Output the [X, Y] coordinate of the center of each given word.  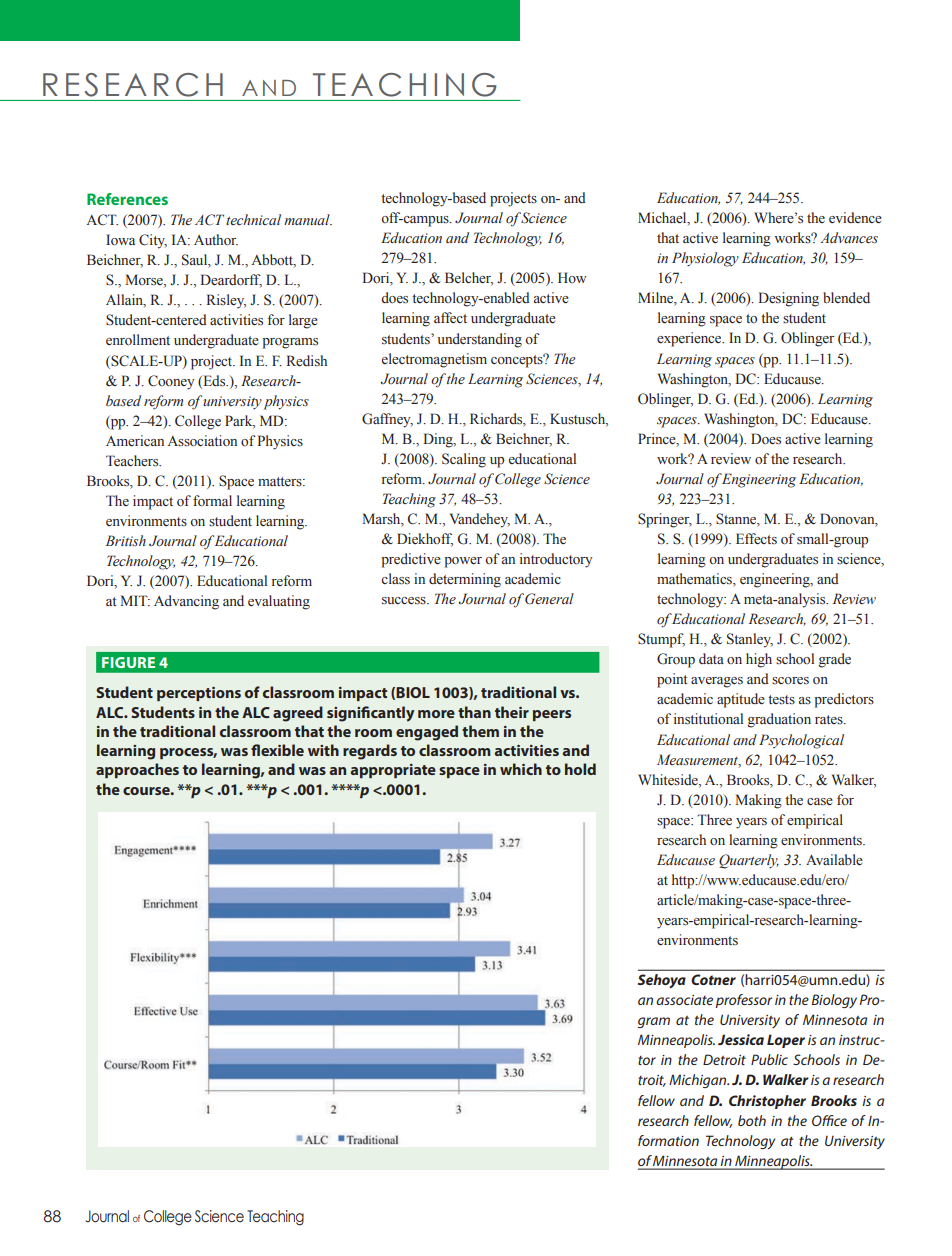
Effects [756, 539]
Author [216, 240]
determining [465, 580]
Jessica [741, 1039]
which [521, 769]
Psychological [801, 741]
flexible [277, 750]
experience [690, 339]
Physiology [705, 259]
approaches [137, 770]
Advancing [186, 602]
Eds [214, 381]
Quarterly [749, 861]
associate [684, 1000]
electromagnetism [434, 360]
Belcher [469, 279]
